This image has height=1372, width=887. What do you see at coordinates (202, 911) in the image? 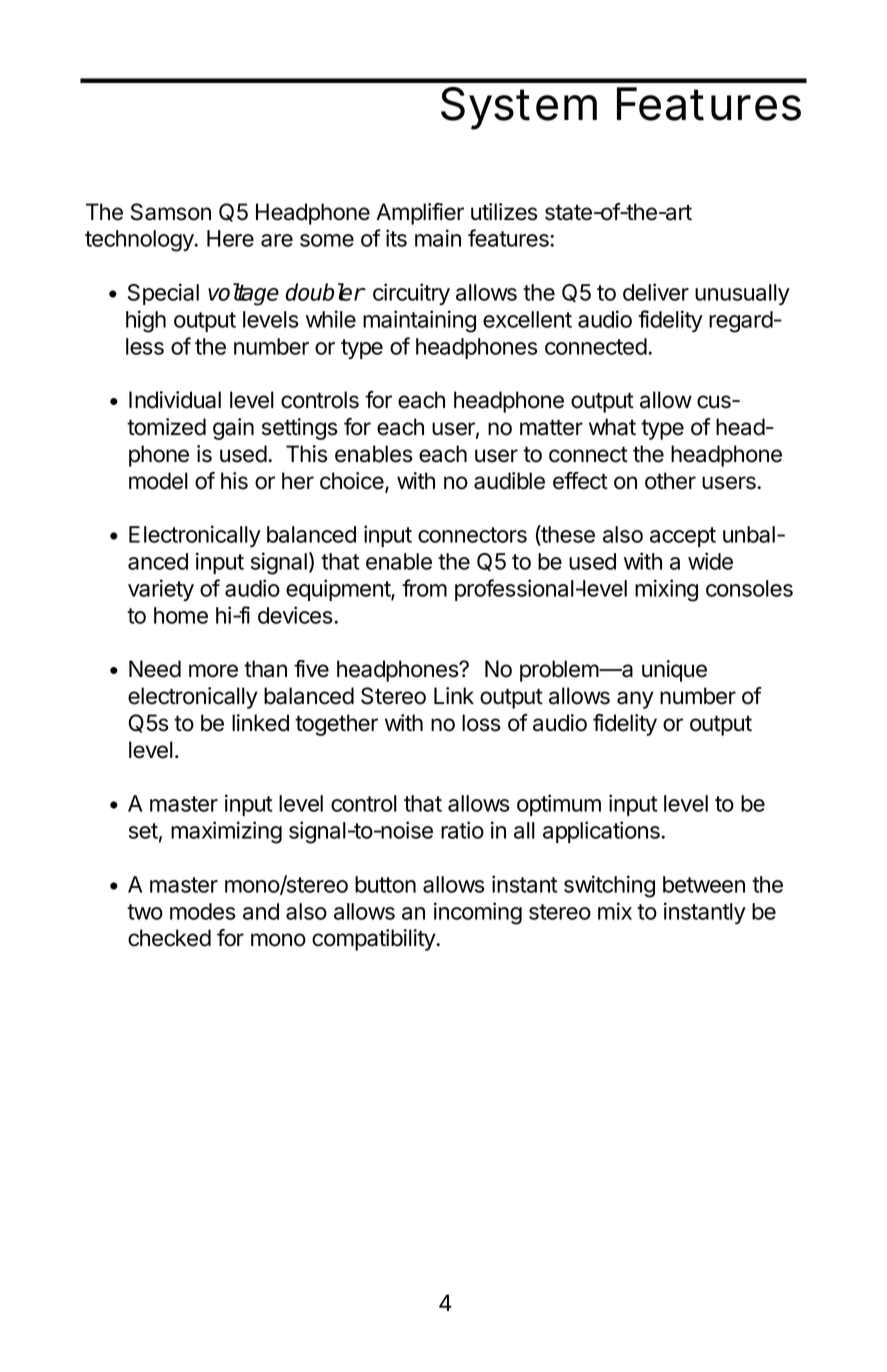
I see `modes` at bounding box center [202, 911].
